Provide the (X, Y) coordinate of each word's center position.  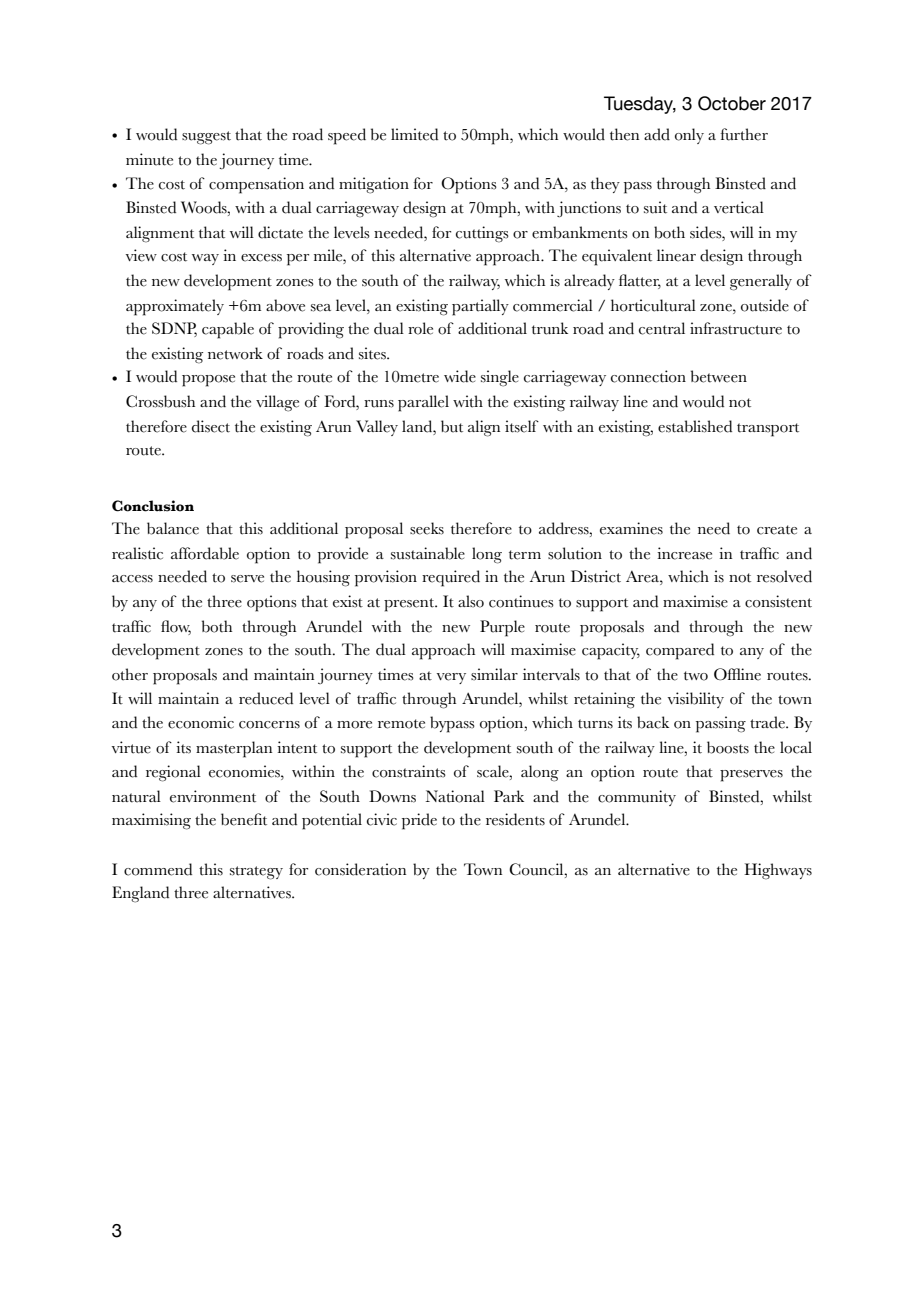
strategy (256, 873)
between (719, 376)
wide (460, 376)
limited (414, 134)
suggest (206, 138)
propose (208, 381)
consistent (778, 601)
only (689, 136)
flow (176, 627)
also (471, 601)
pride (419, 821)
